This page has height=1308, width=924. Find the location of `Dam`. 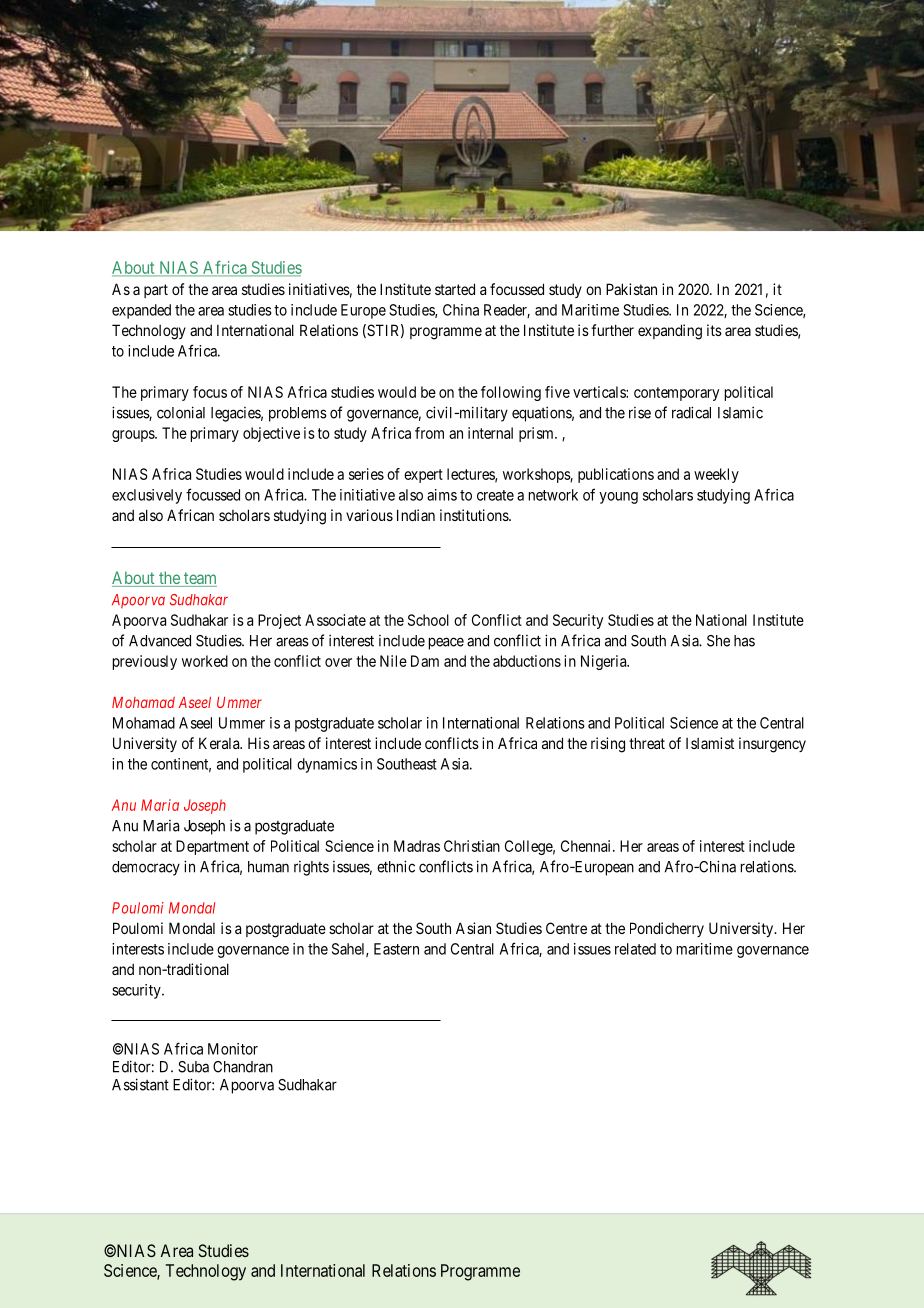

Dam is located at coordinates (425, 661).
